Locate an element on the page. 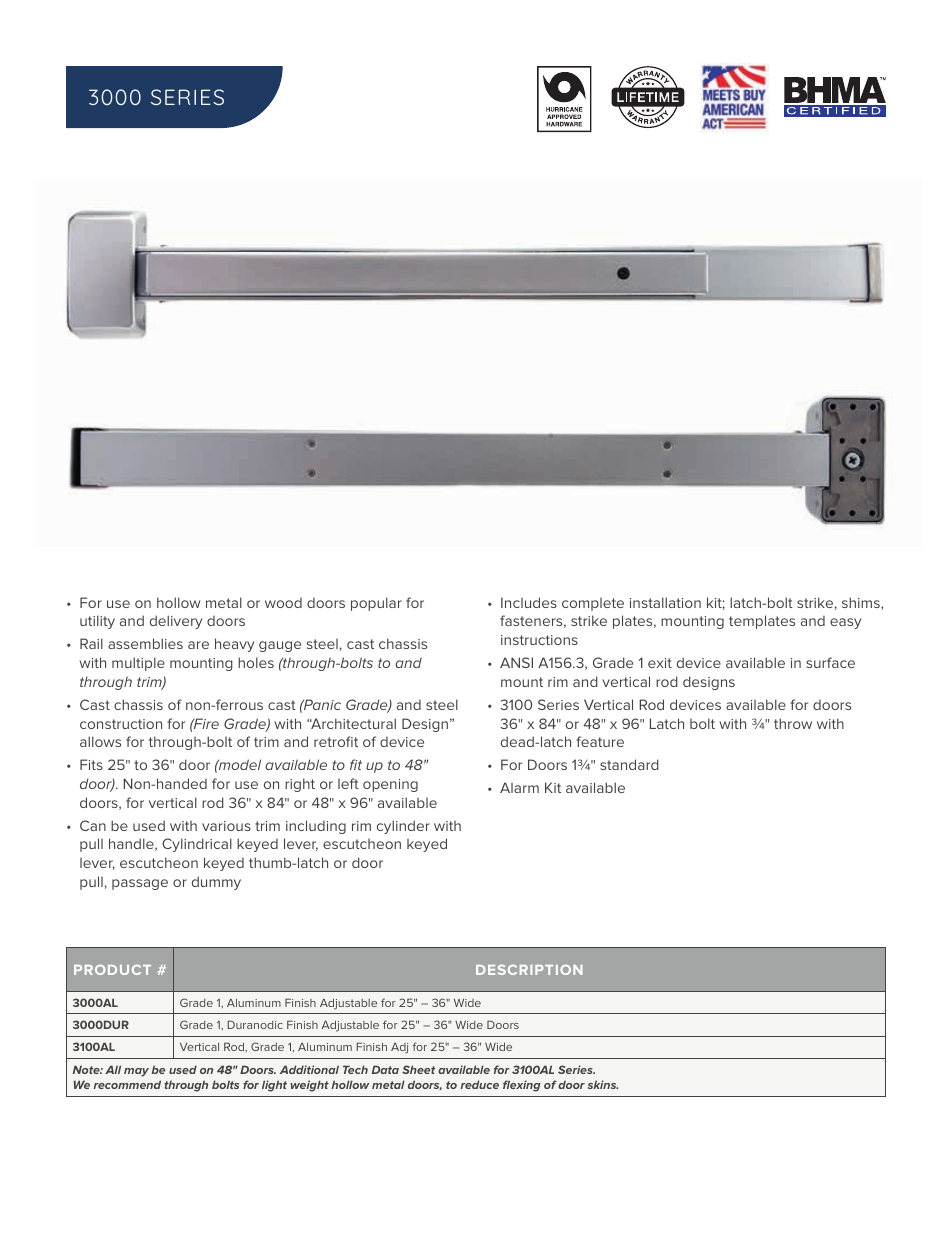 Image resolution: width=952 pixels, height=1233 pixels. throw is located at coordinates (793, 723).
